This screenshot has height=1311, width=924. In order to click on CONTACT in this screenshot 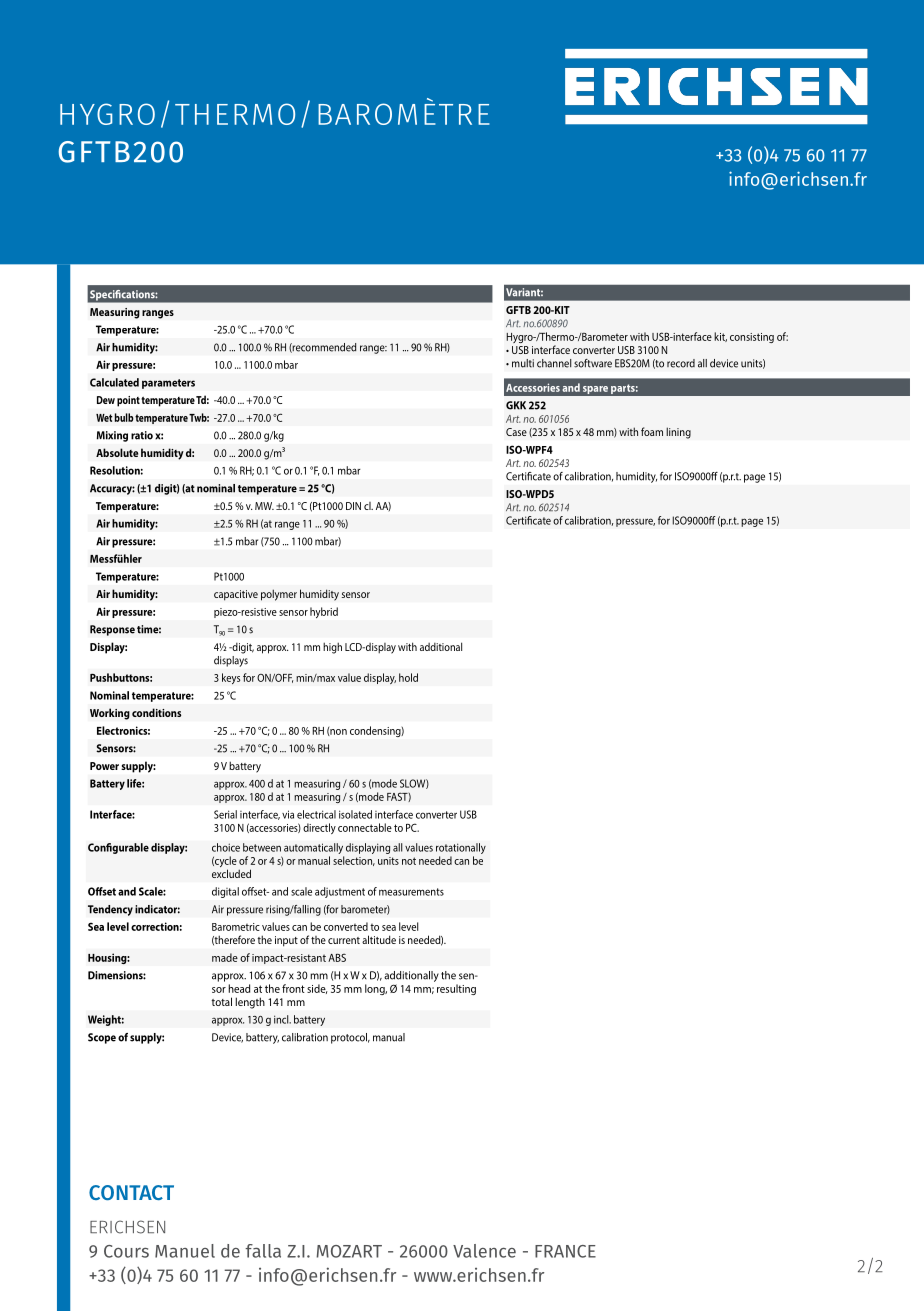, I will do `click(131, 1192)`.
